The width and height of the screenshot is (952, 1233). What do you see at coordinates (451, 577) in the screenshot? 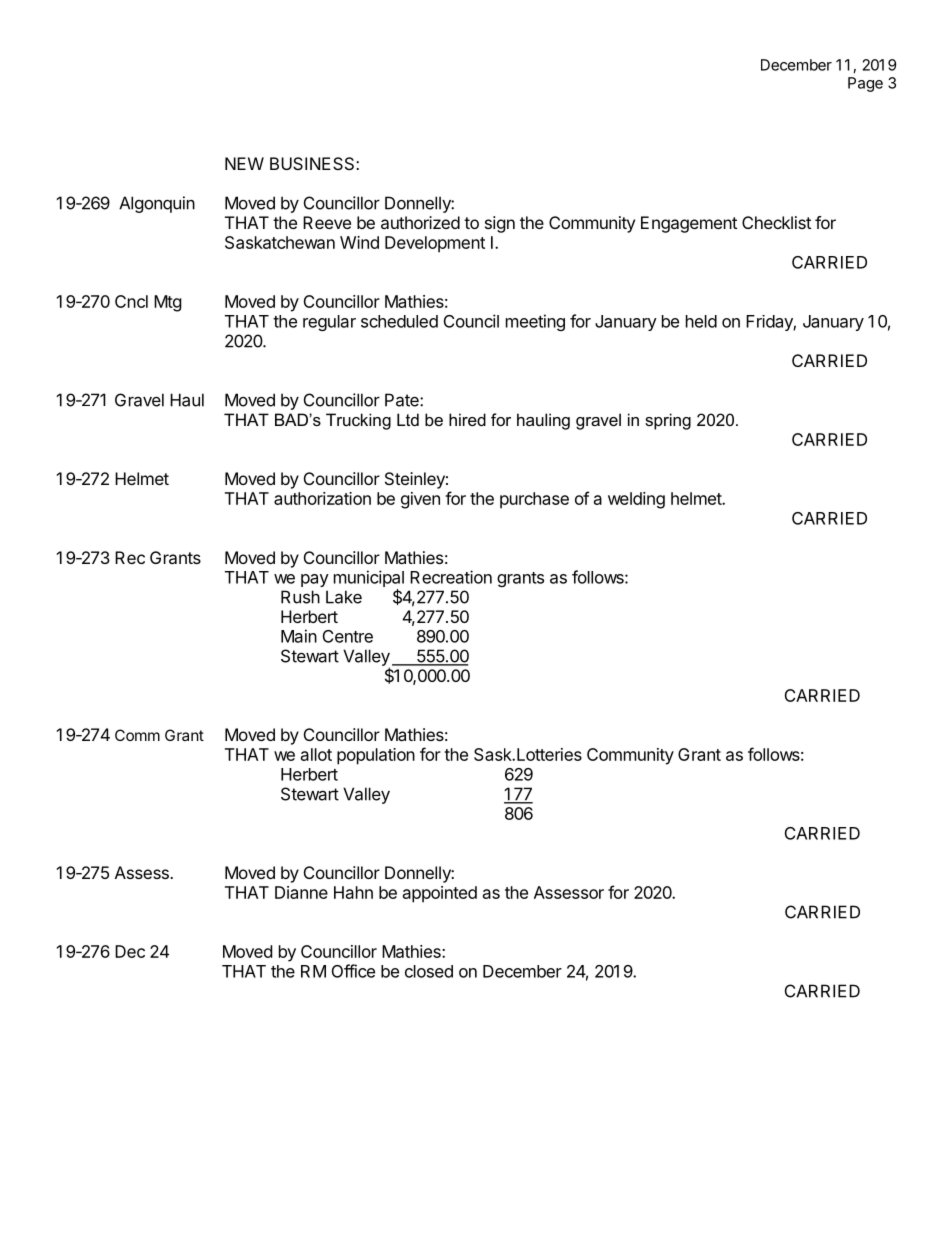
I see `Recreation` at bounding box center [451, 577].
